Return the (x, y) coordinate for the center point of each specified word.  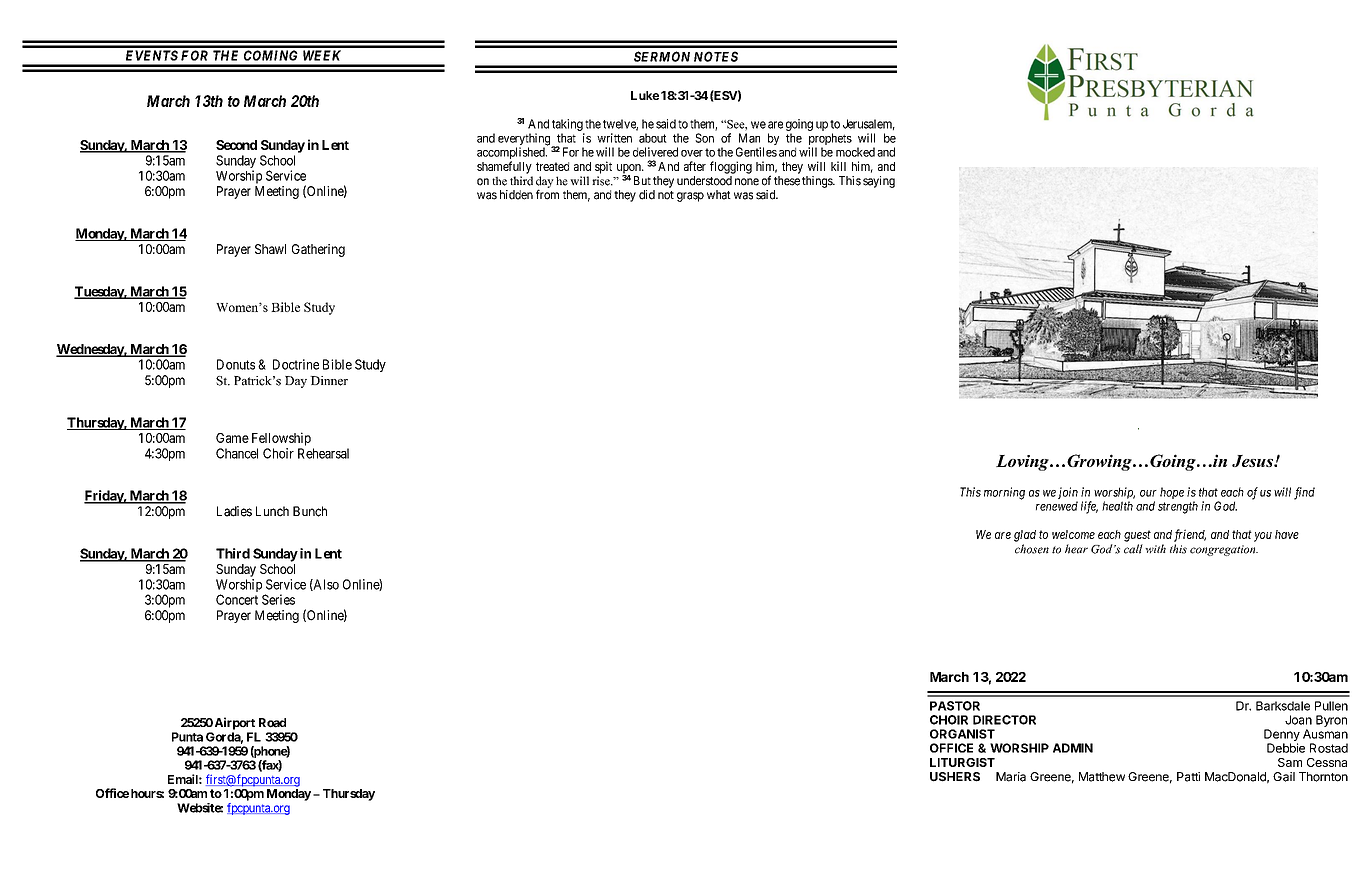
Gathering (318, 250)
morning (1004, 493)
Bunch (310, 511)
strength (1178, 507)
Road (272, 723)
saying (879, 182)
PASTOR (955, 706)
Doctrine (296, 364)
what (719, 195)
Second (236, 145)
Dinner (329, 381)
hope (1172, 493)
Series (278, 599)
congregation (1224, 550)
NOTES (716, 56)
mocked (855, 152)
